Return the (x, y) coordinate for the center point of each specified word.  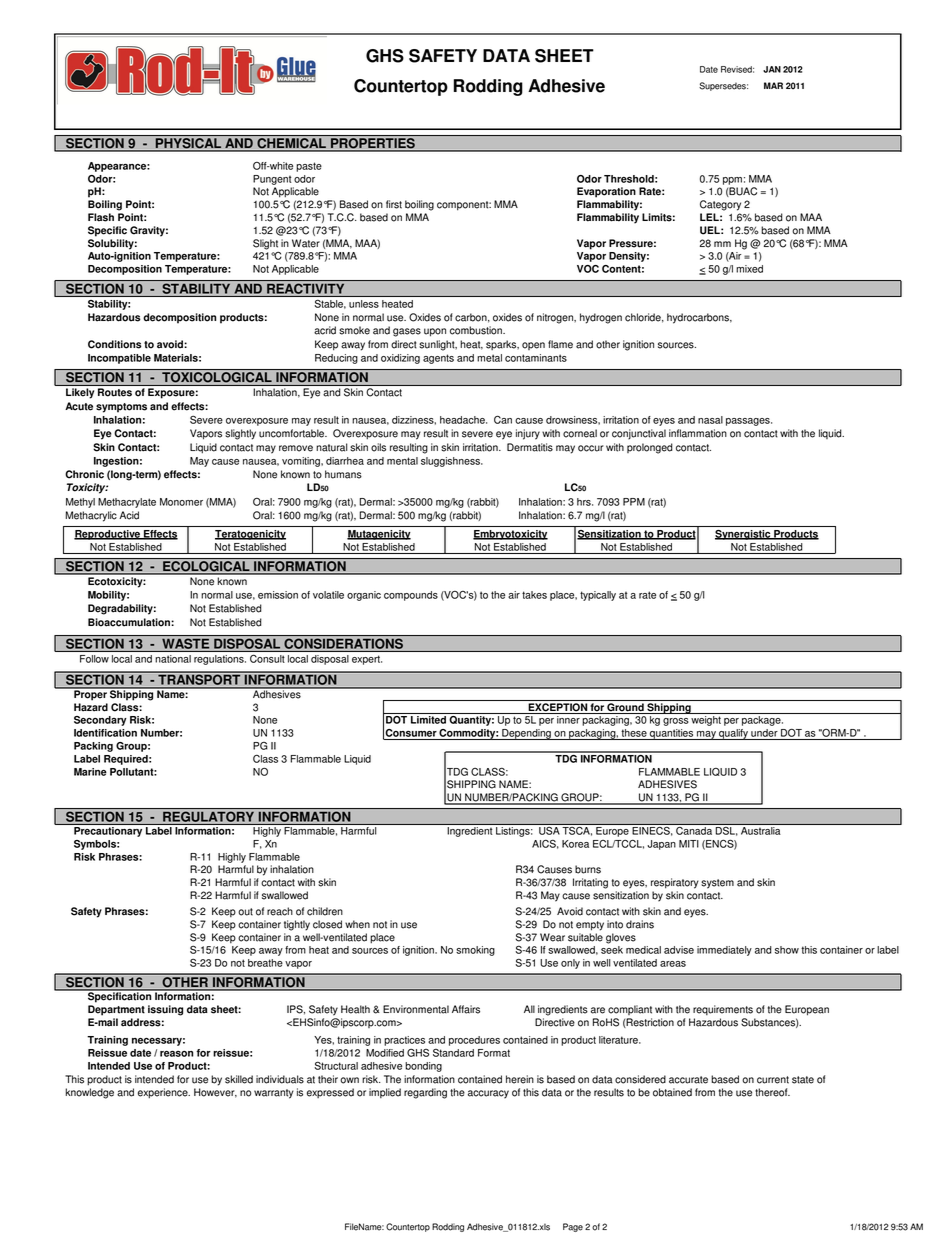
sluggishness (451, 462)
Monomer (181, 502)
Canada (694, 829)
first (394, 204)
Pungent (272, 180)
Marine (90, 772)
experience (164, 1093)
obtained (672, 1092)
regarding (425, 1093)
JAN (772, 69)
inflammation (698, 433)
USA (549, 829)
